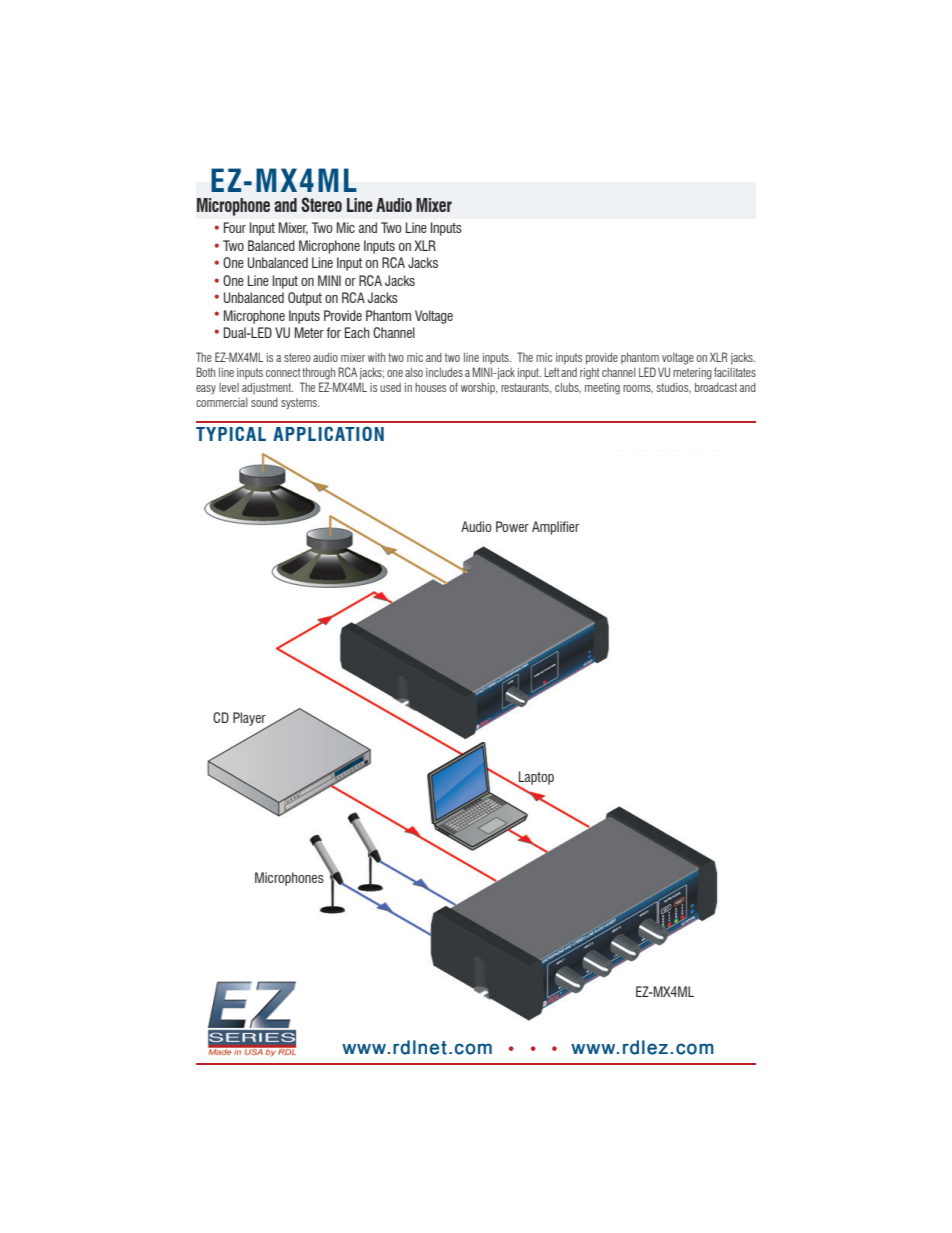 Image resolution: width=952 pixels, height=1233 pixels. I want to click on APPLICATION, so click(328, 433).
